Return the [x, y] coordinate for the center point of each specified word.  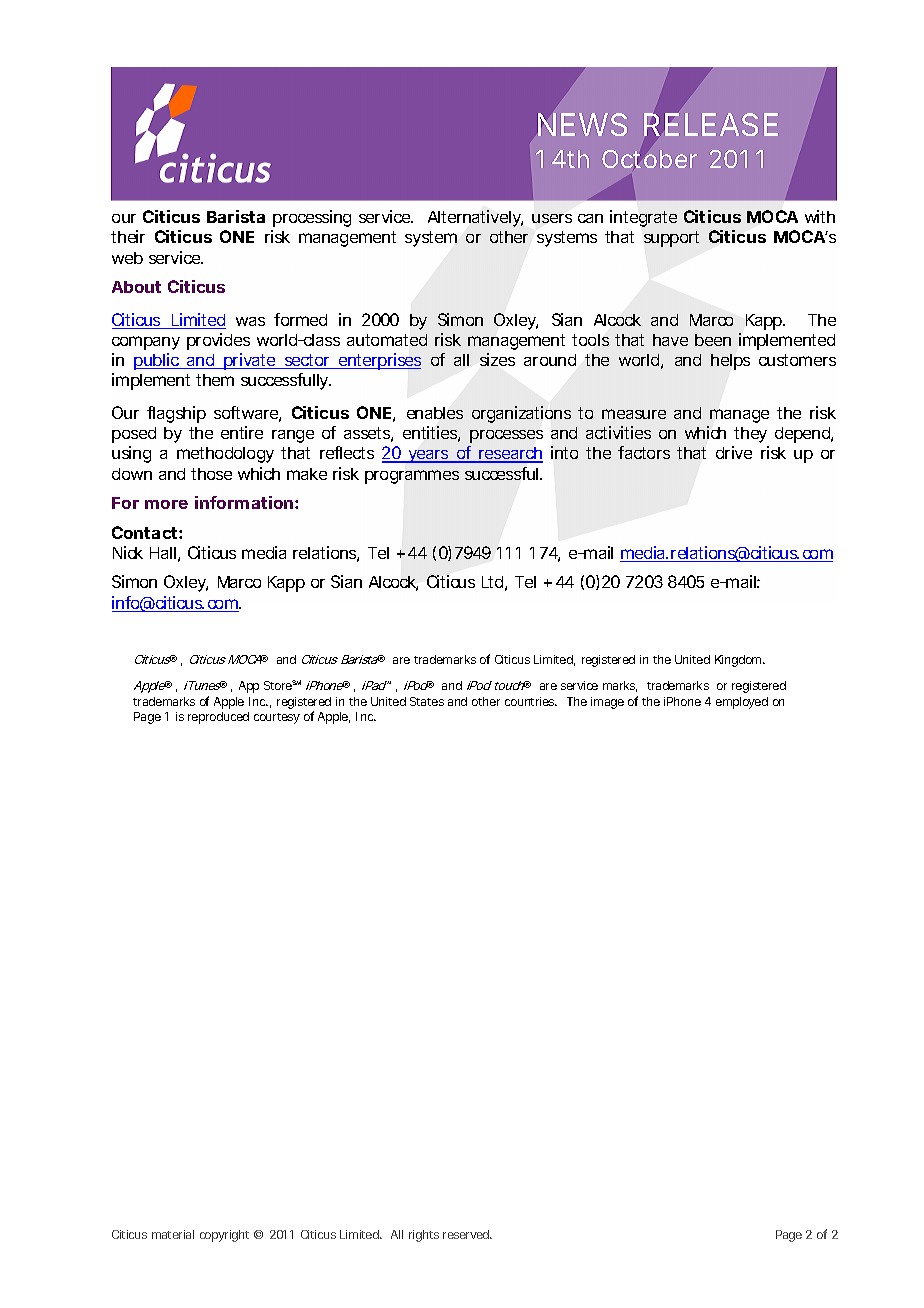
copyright [224, 1236]
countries [531, 701]
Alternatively [475, 218]
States [427, 701]
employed [742, 703]
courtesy [277, 718]
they [750, 435]
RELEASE [711, 124]
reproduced [218, 718]
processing [312, 218]
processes [506, 436]
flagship [176, 414]
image [607, 703]
